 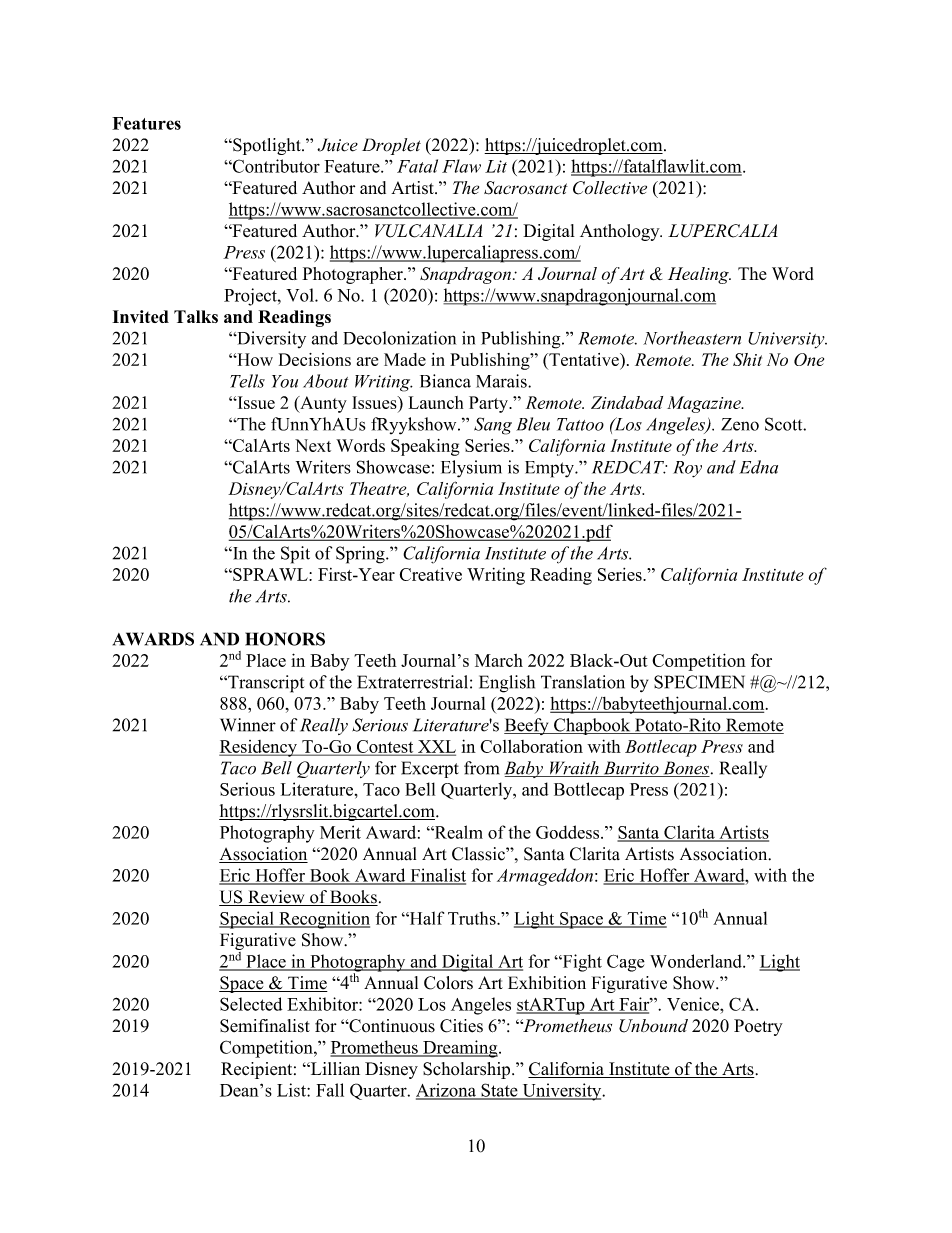 I want to click on SPECIMEN, so click(x=699, y=682).
